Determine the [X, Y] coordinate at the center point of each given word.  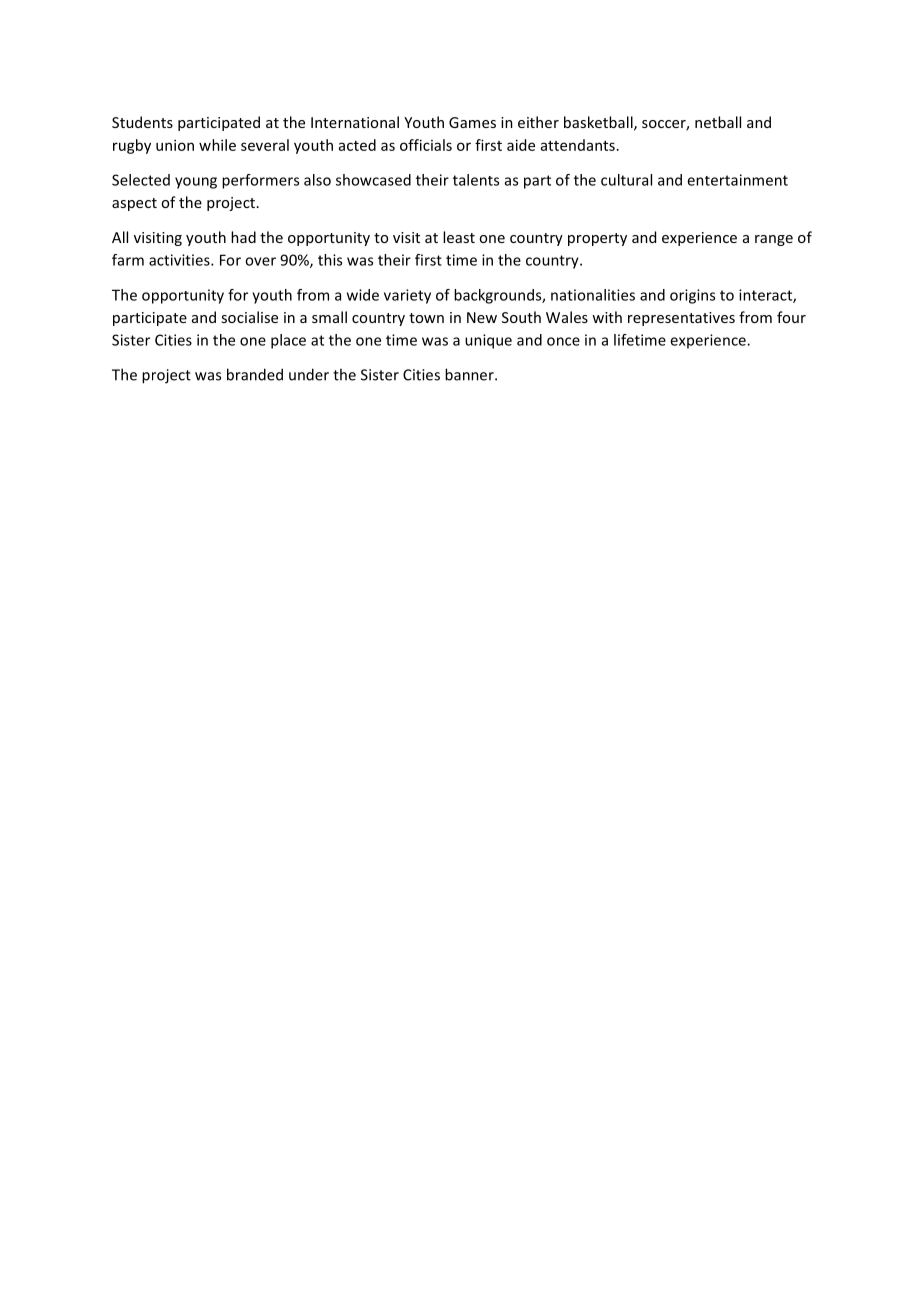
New [482, 317]
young [196, 183]
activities [180, 260]
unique [488, 341]
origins [692, 296]
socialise [249, 317]
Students [142, 122]
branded [255, 374]
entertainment [737, 180]
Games [472, 122]
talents [476, 180]
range [774, 240]
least [459, 237]
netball [718, 122]
